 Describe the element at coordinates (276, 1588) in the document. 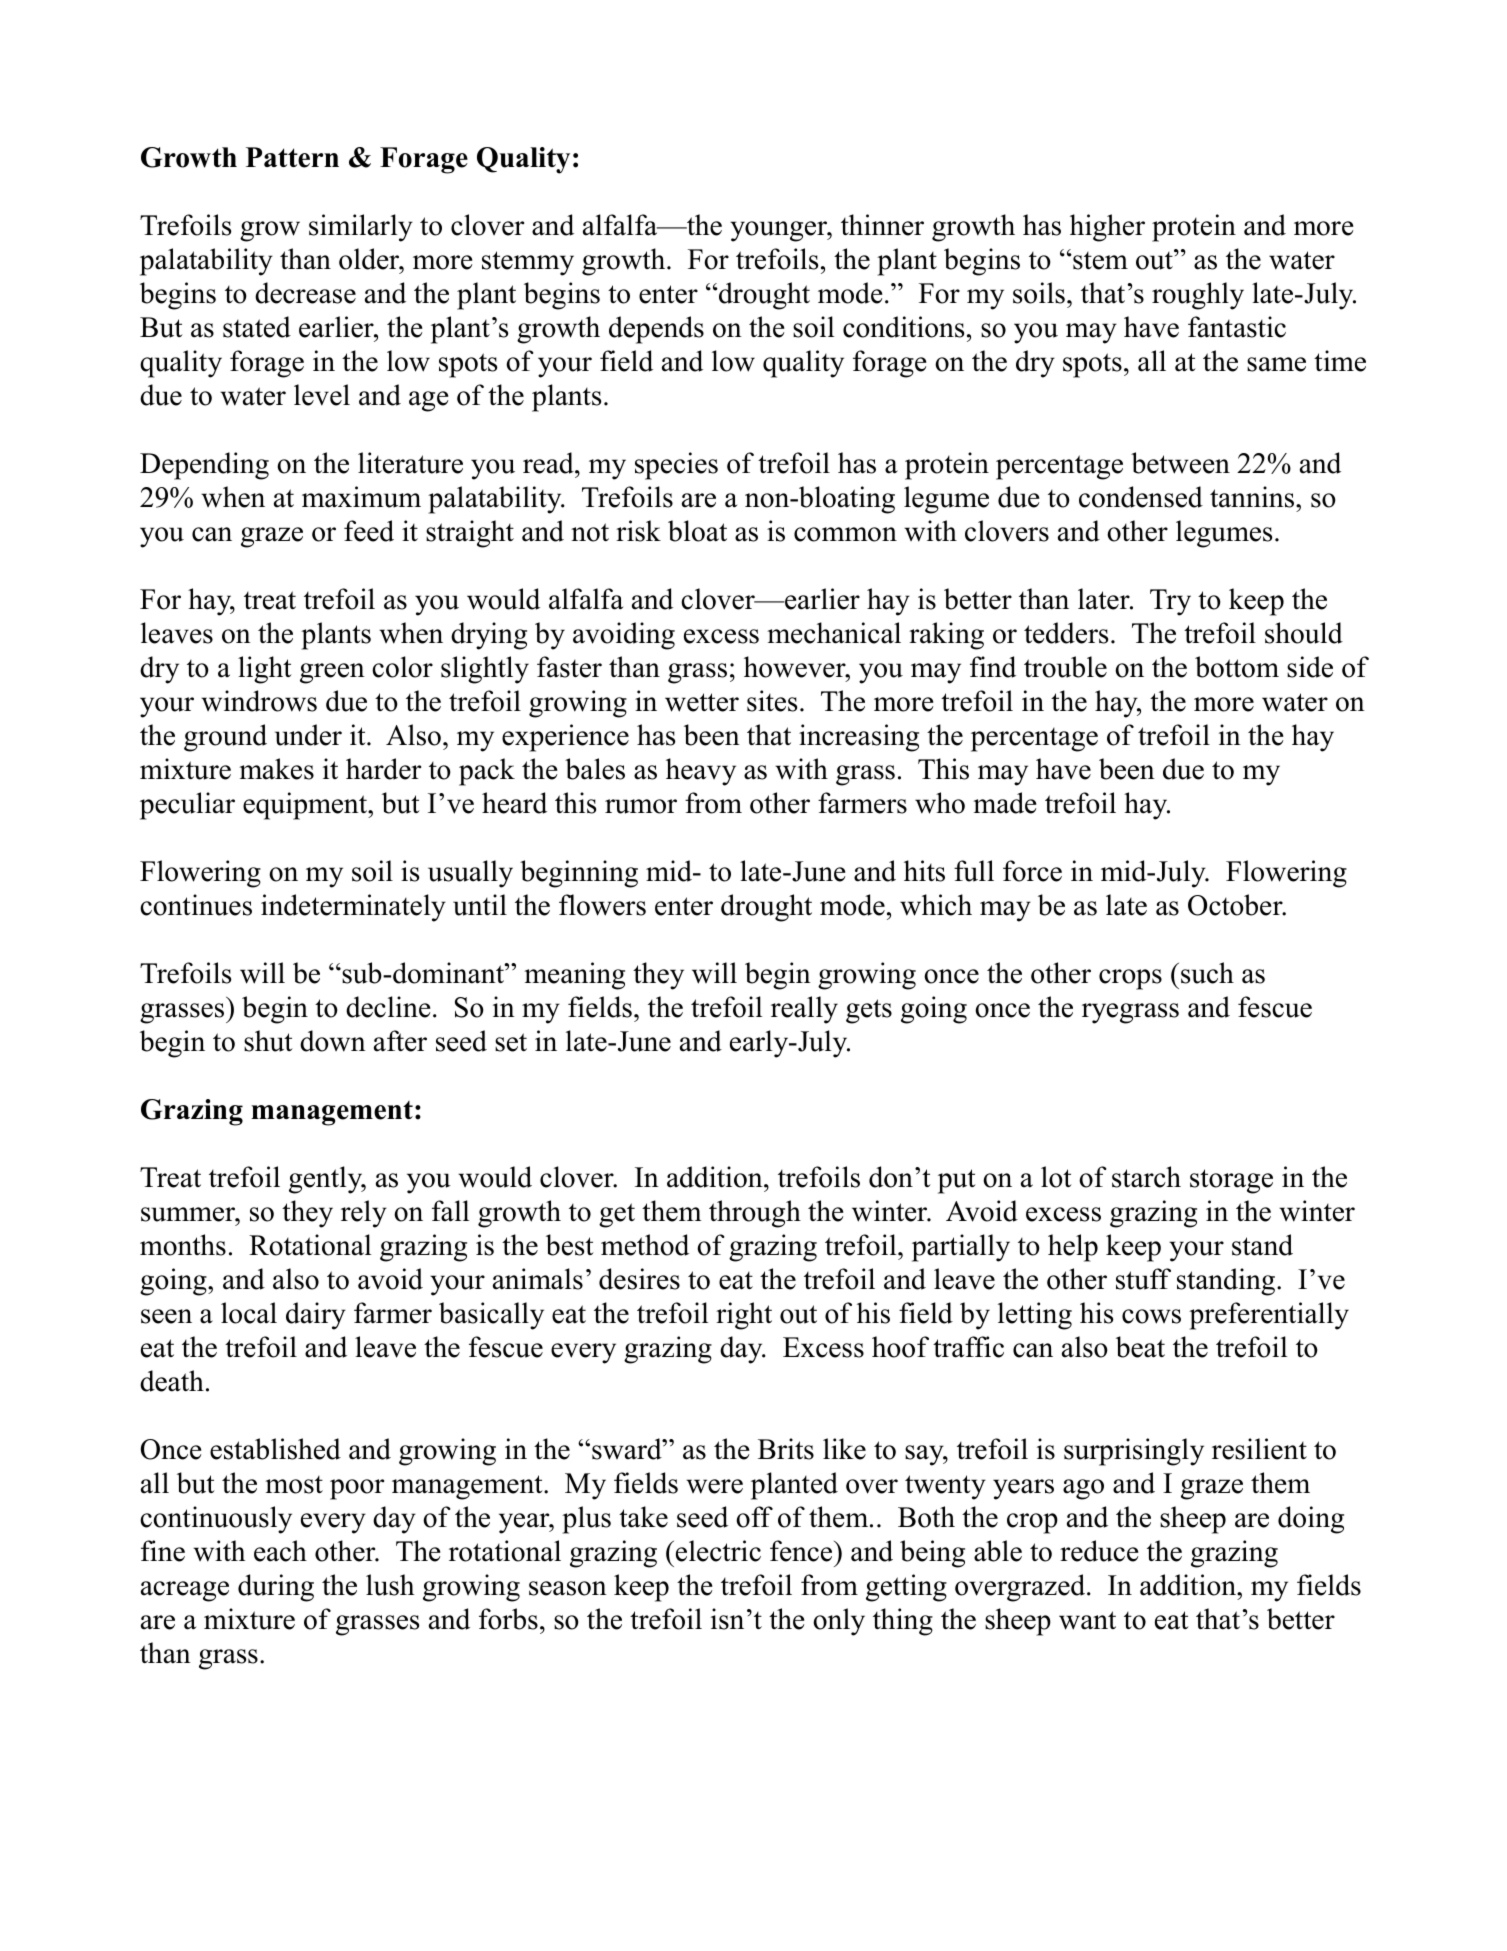

I see `during` at that location.
